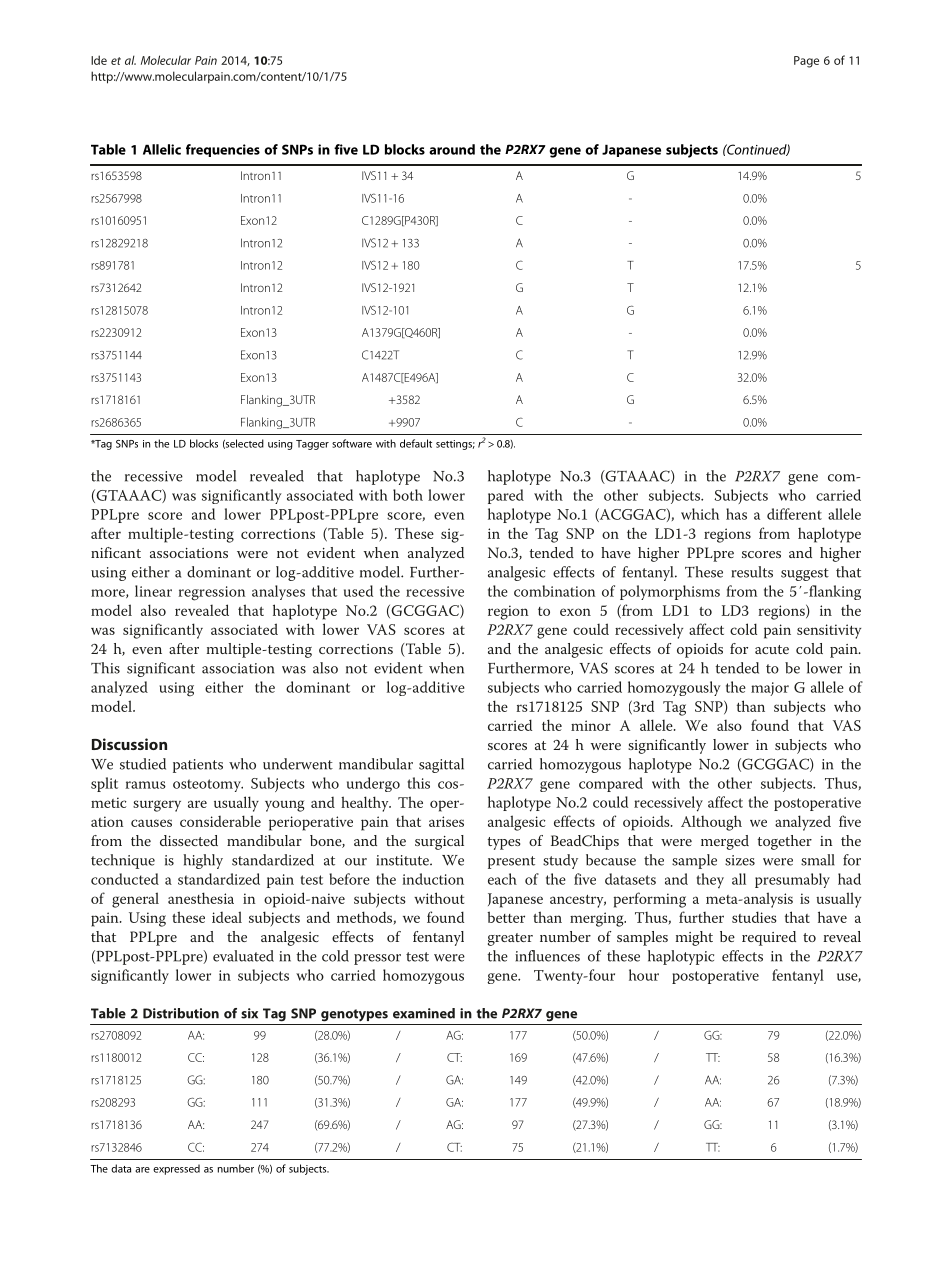 This screenshot has height=1270, width=952. What do you see at coordinates (203, 861) in the screenshot?
I see `highly` at bounding box center [203, 861].
